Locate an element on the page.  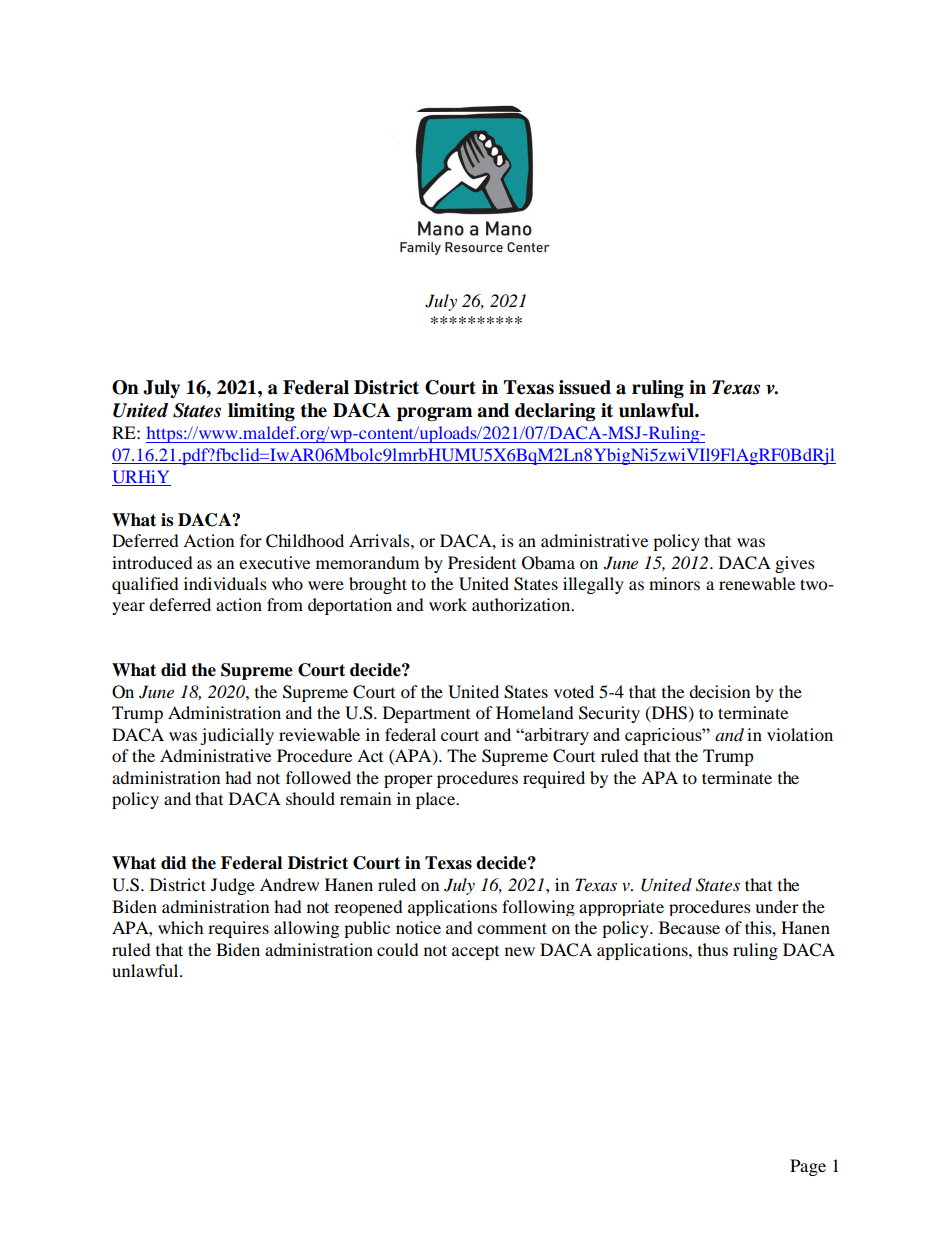
thus is located at coordinates (713, 949).
